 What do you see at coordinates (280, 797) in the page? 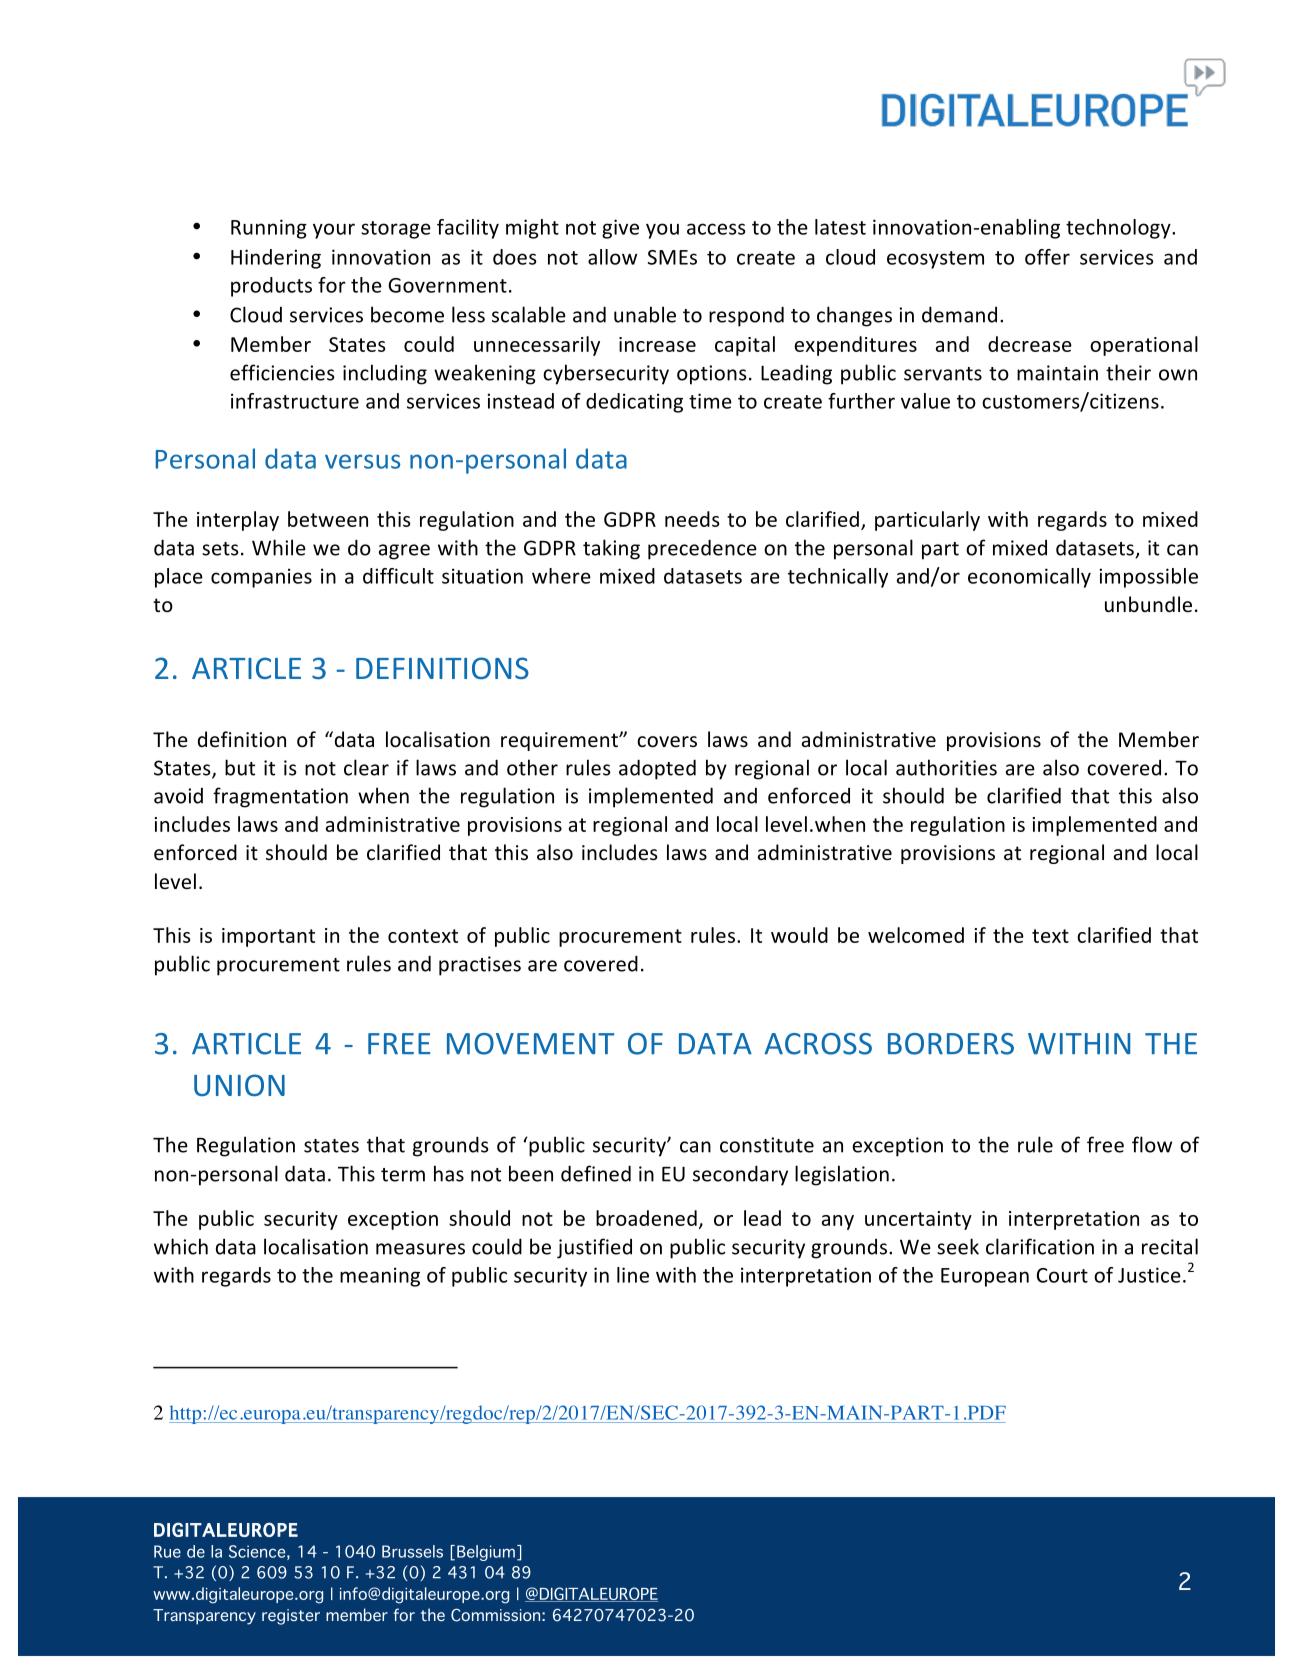
I see `fragmentation` at bounding box center [280, 797].
